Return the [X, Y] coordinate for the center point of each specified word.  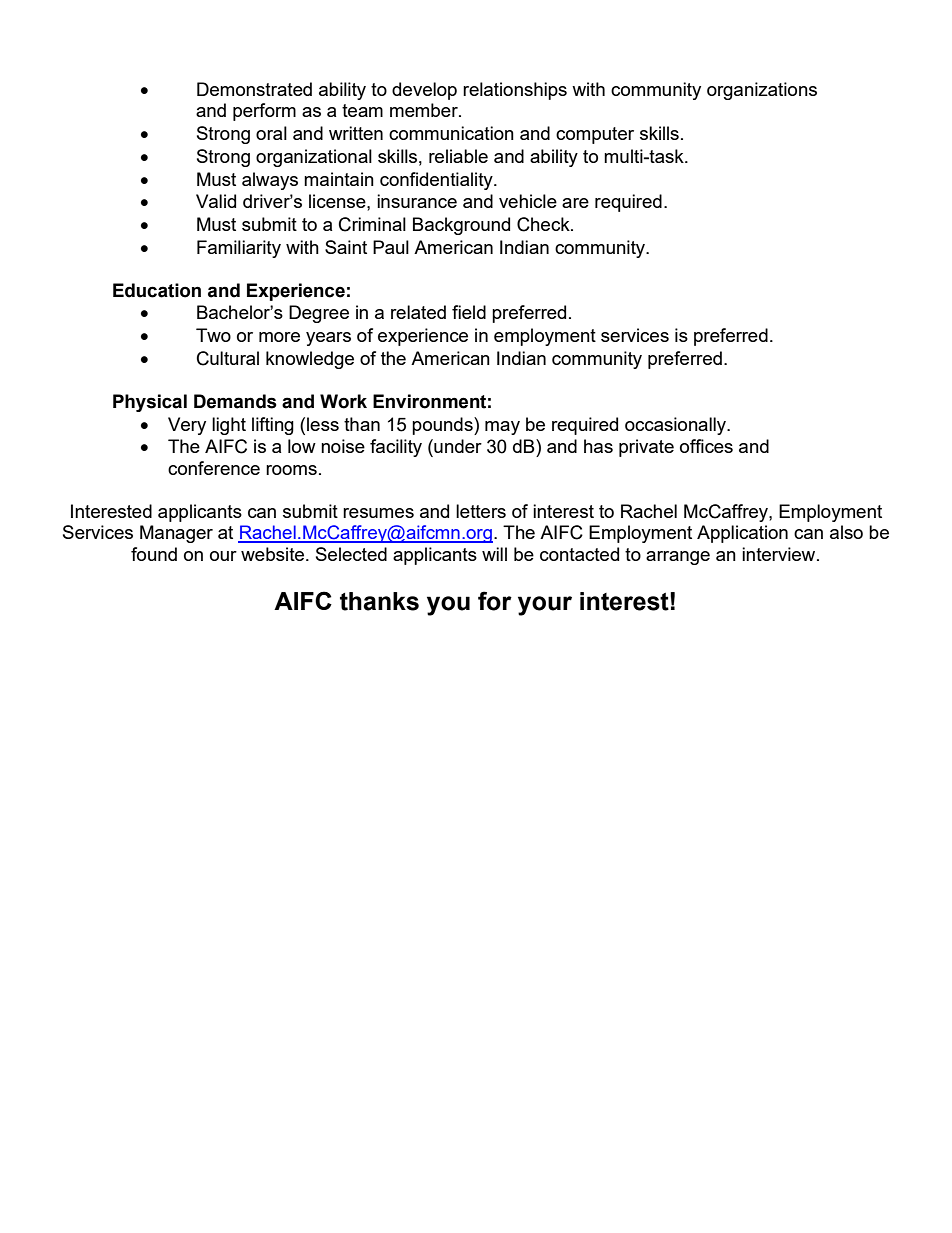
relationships [515, 91]
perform [264, 112]
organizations [762, 91]
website [272, 554]
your [545, 606]
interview [780, 554]
